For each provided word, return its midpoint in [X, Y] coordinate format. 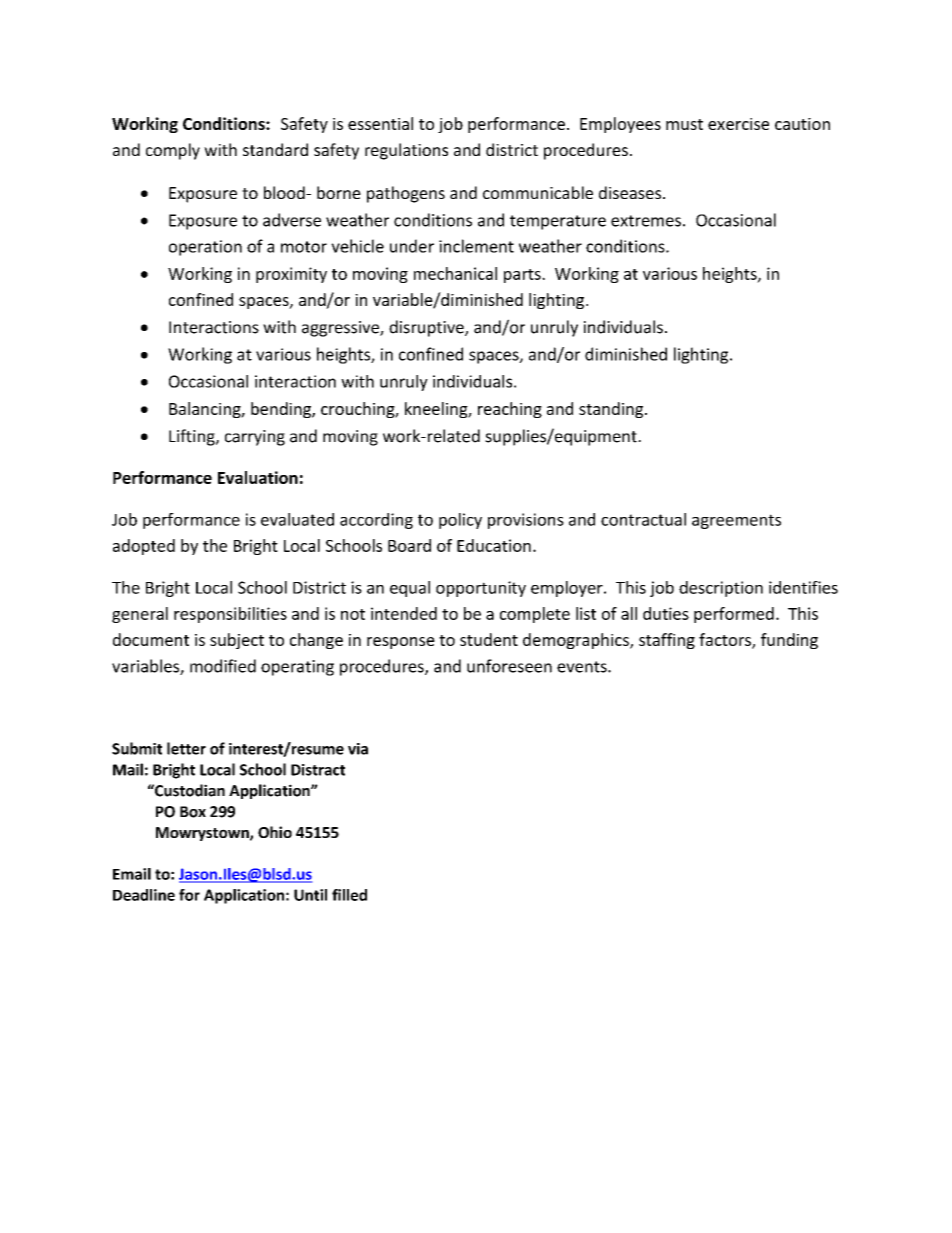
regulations [406, 151]
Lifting [193, 437]
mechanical [455, 273]
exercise [738, 124]
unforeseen [509, 666]
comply [173, 151]
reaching [510, 410]
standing [612, 410]
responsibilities [230, 615]
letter [186, 748]
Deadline [144, 895]
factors [726, 641]
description [721, 589]
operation [205, 248]
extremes [646, 221]
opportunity [481, 589]
